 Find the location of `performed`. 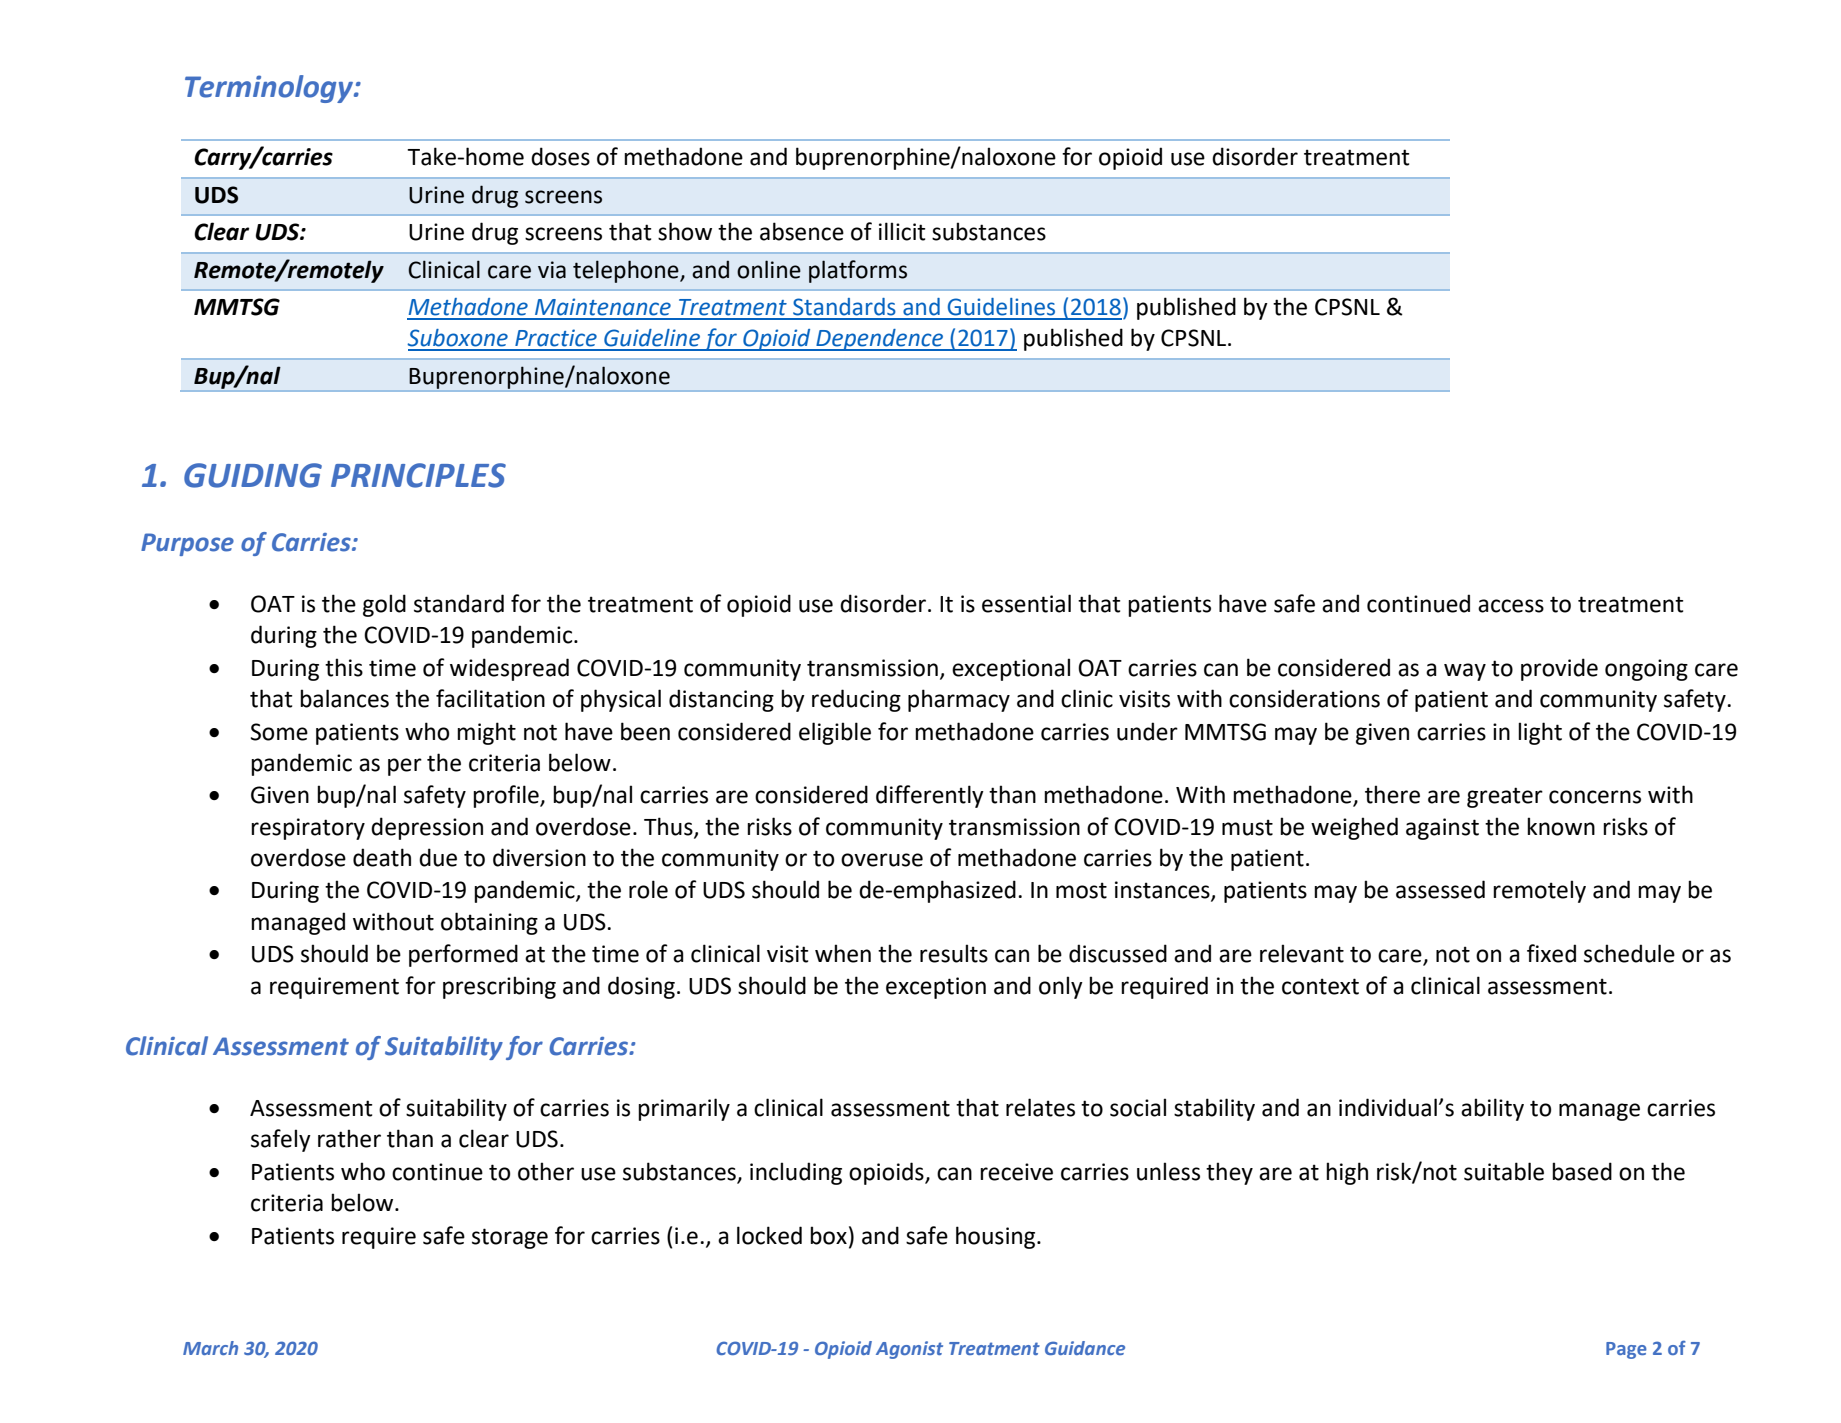

performed is located at coordinates (463, 955).
